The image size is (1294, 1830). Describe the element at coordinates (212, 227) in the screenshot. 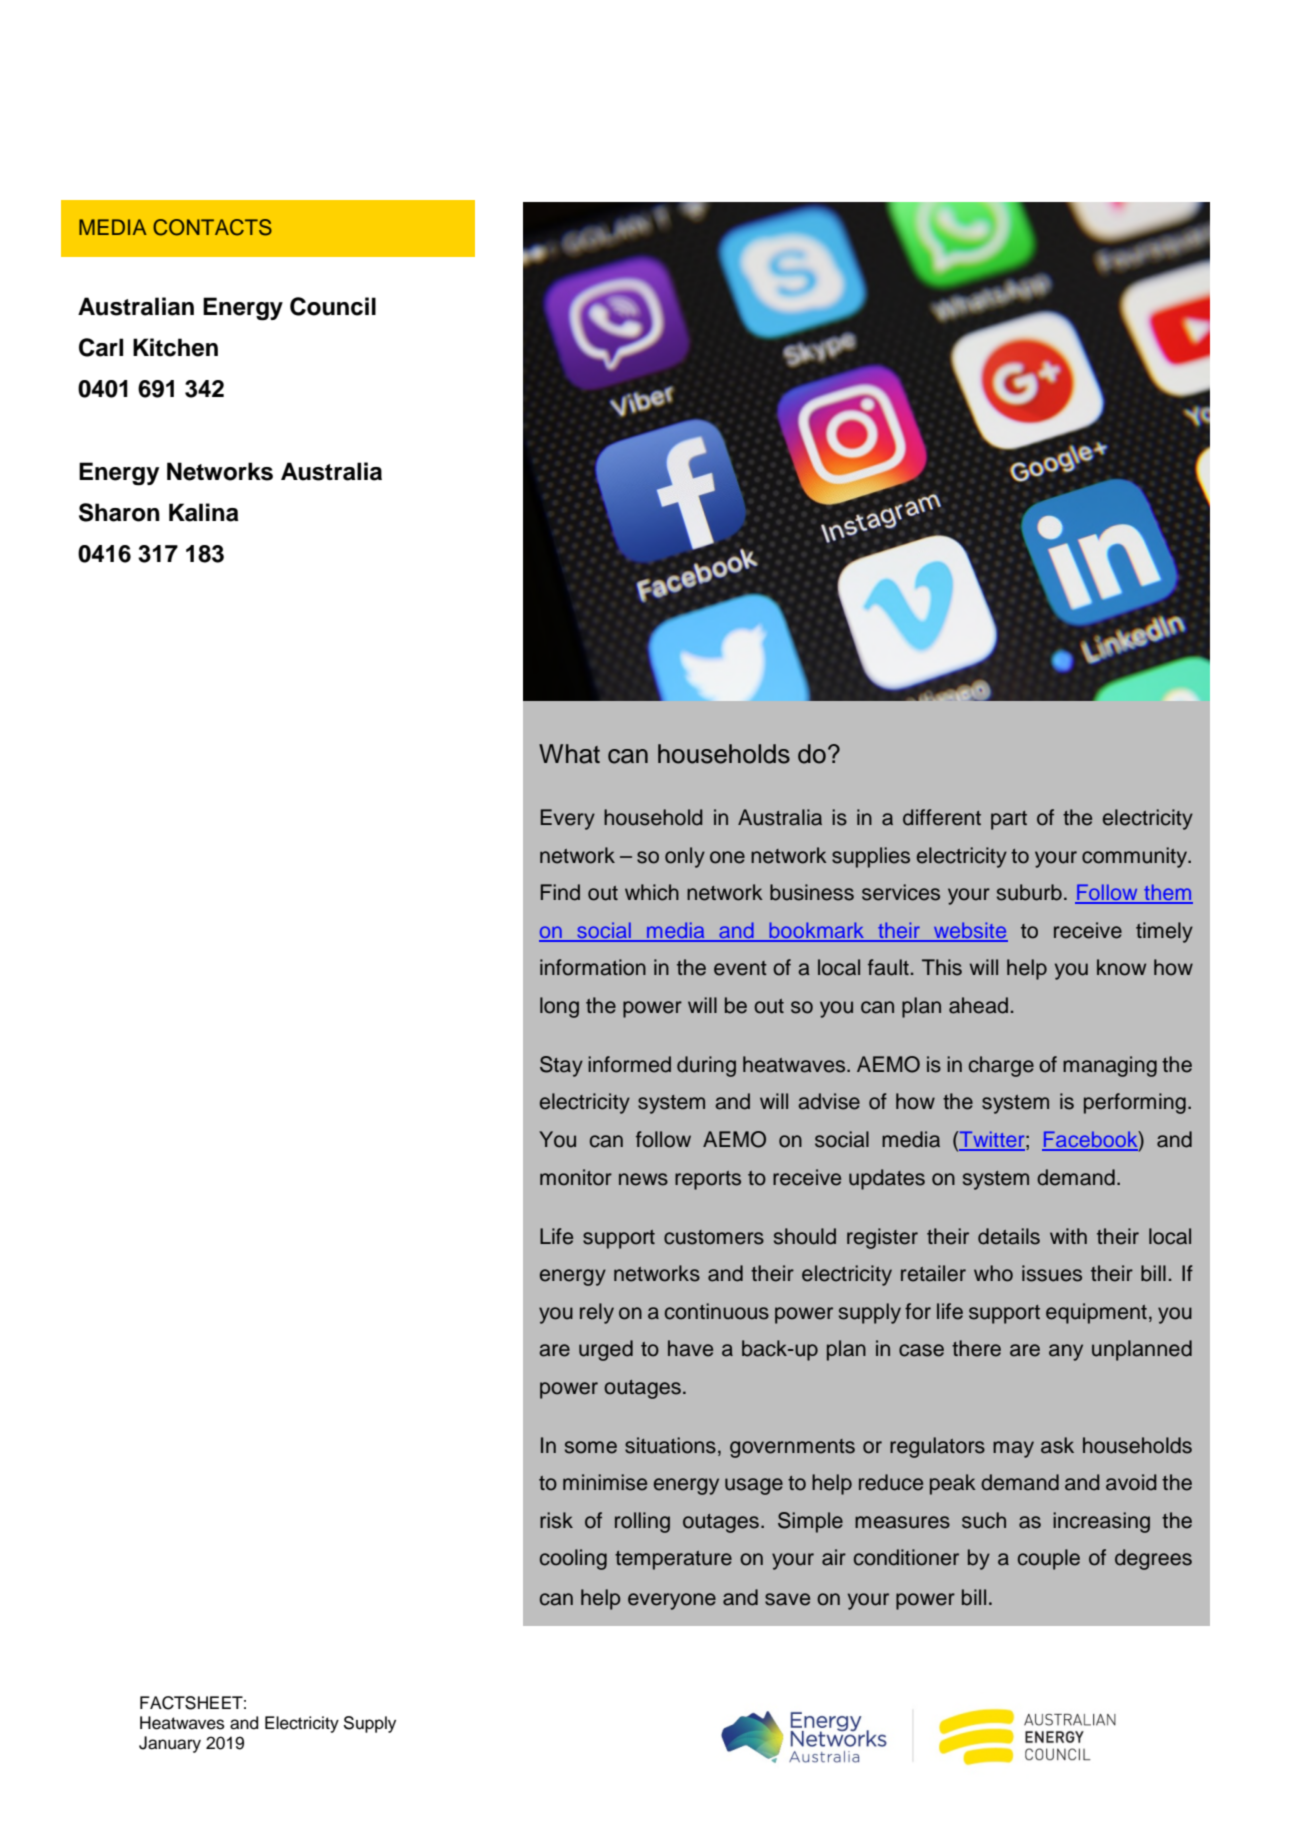

I see `CONTACTS` at that location.
